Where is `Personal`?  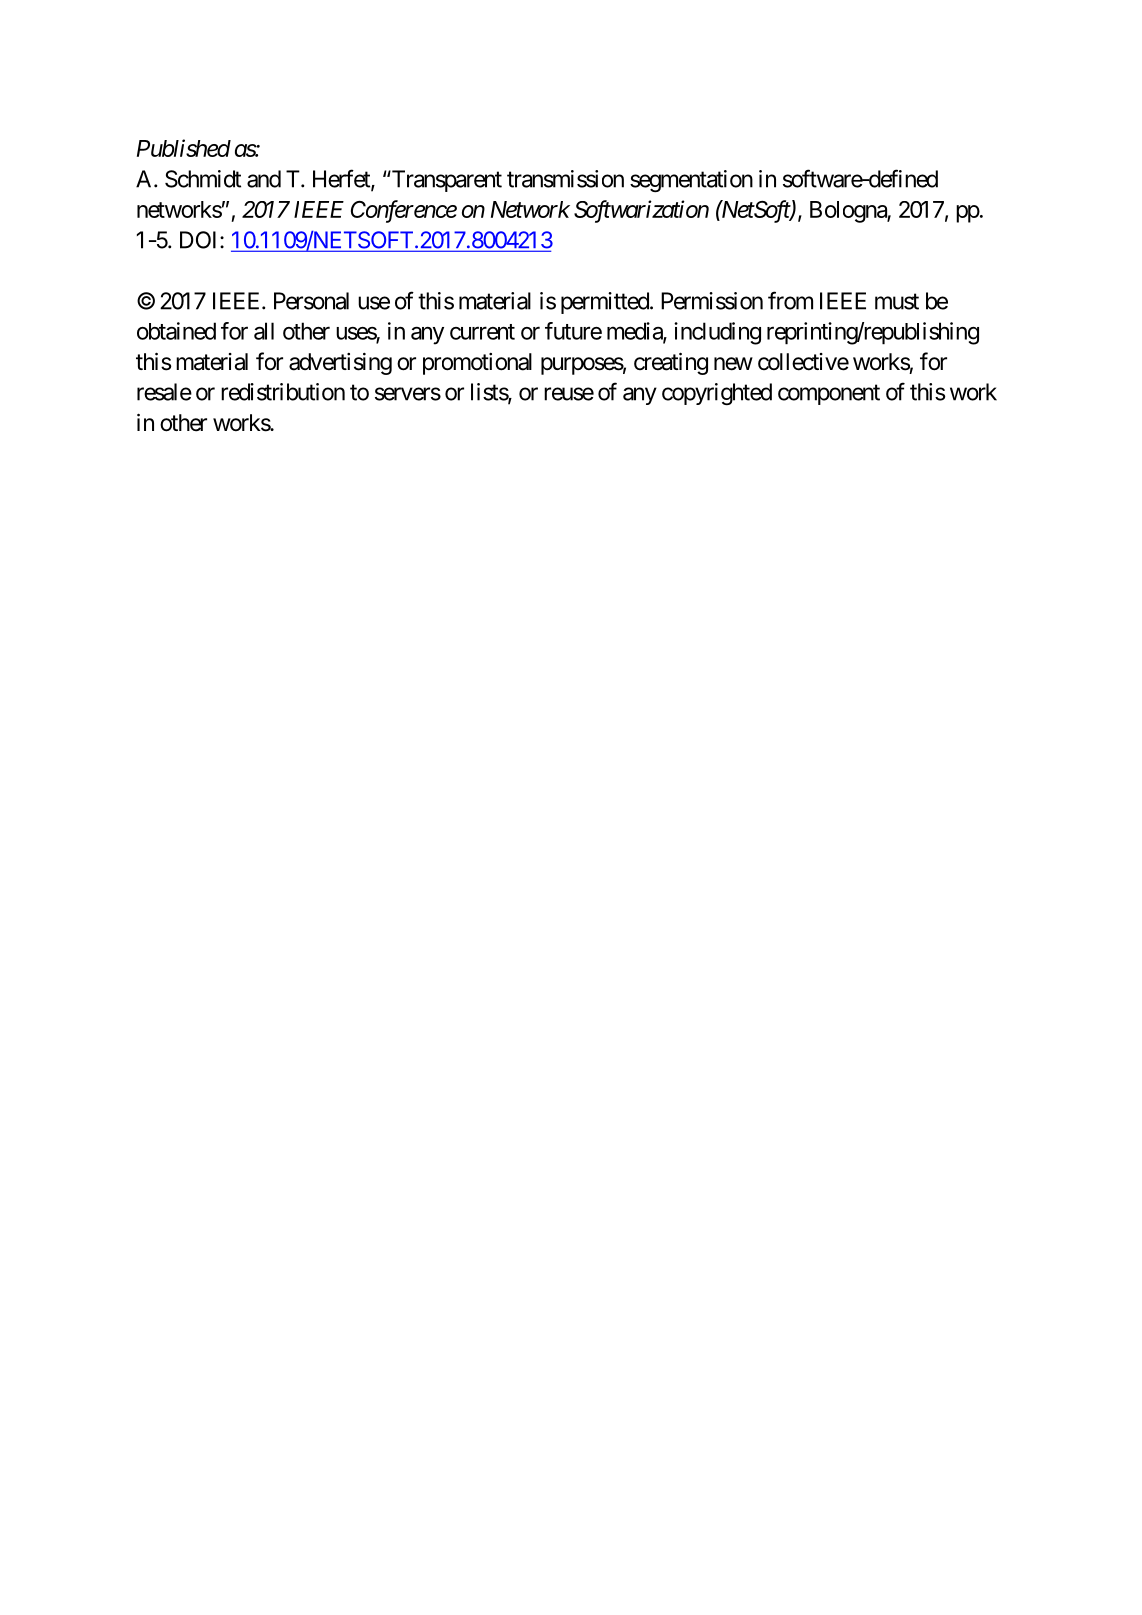 Personal is located at coordinates (311, 301).
